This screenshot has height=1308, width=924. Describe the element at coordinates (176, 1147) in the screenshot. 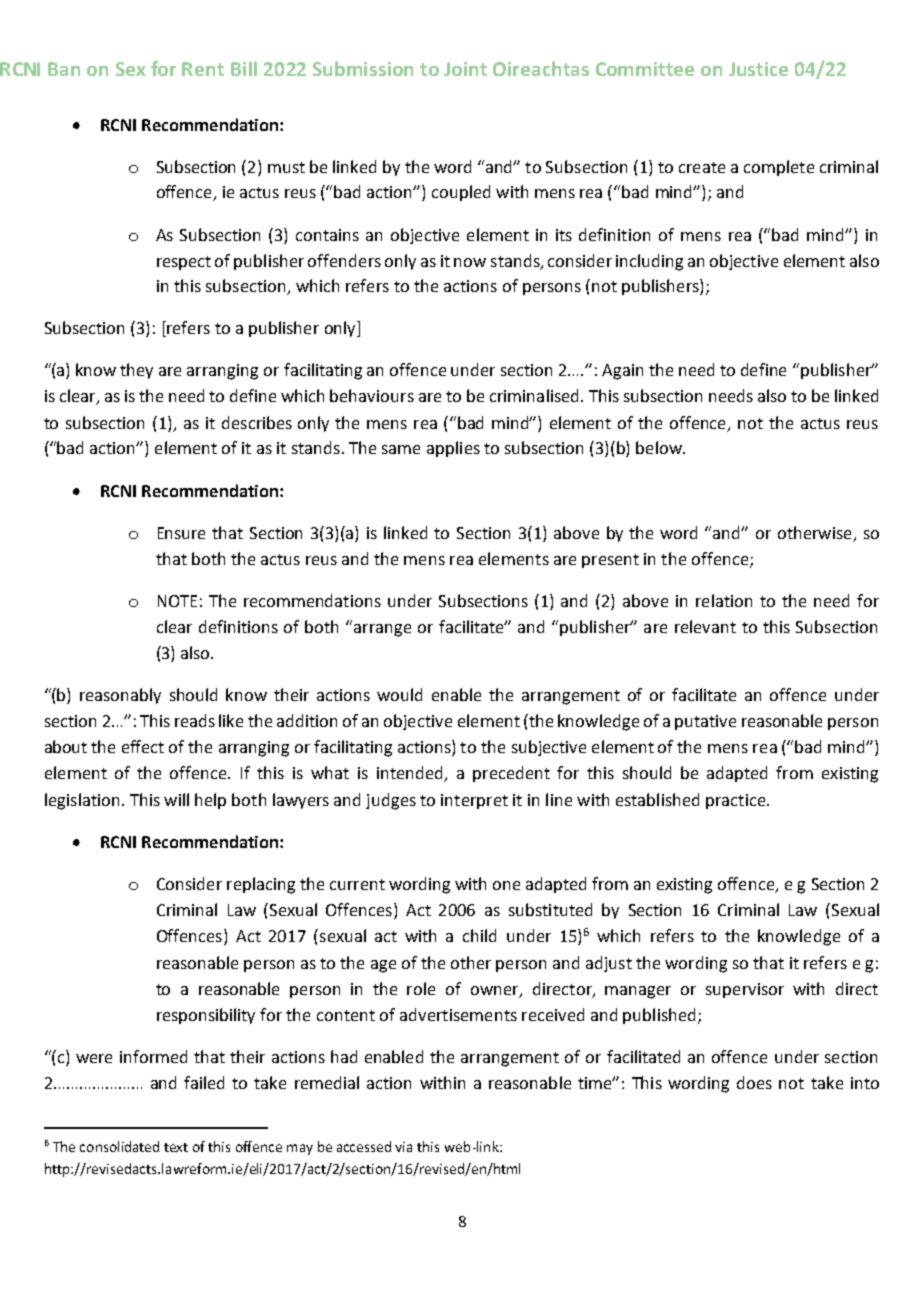

I see `text` at that location.
